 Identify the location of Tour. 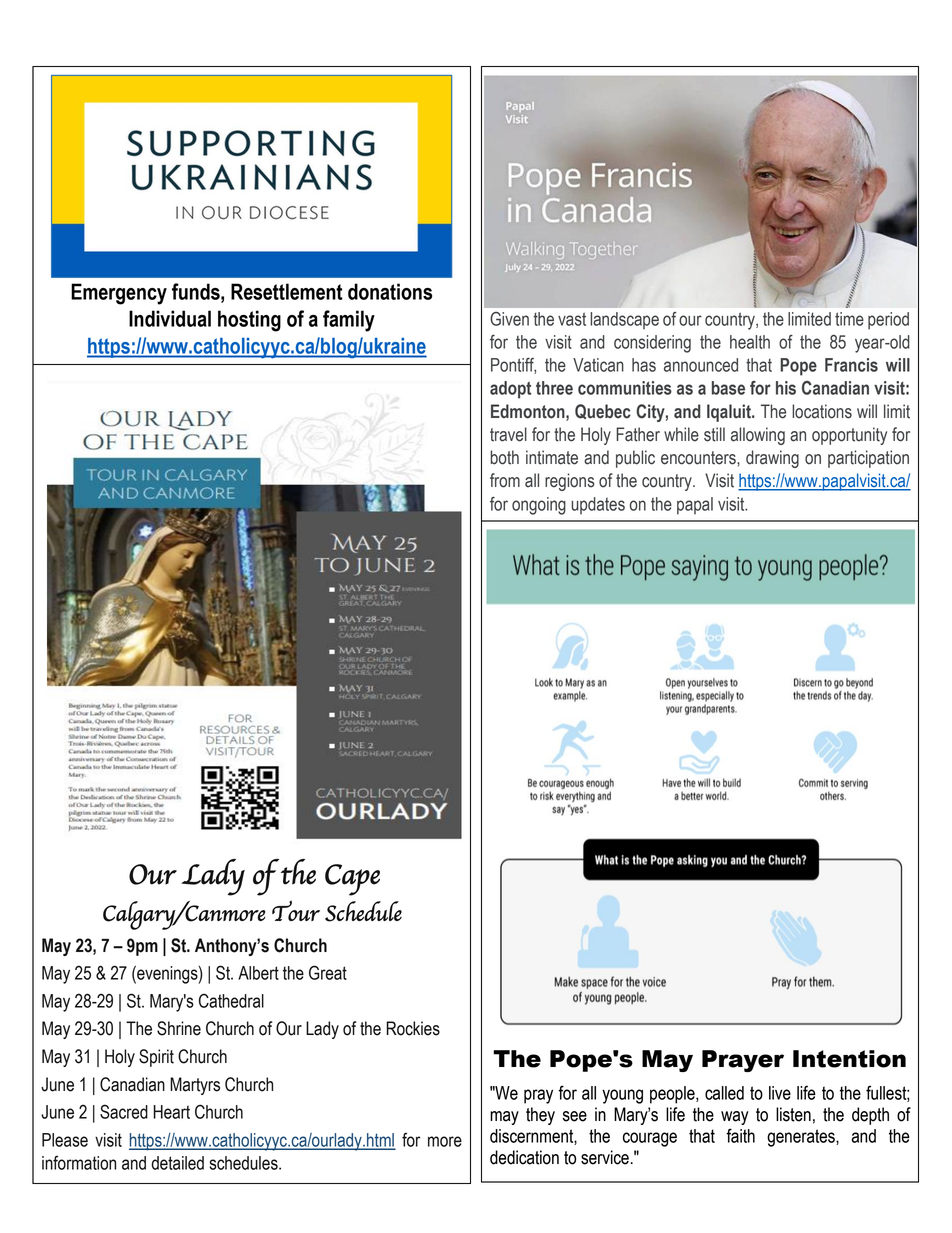
(296, 910).
